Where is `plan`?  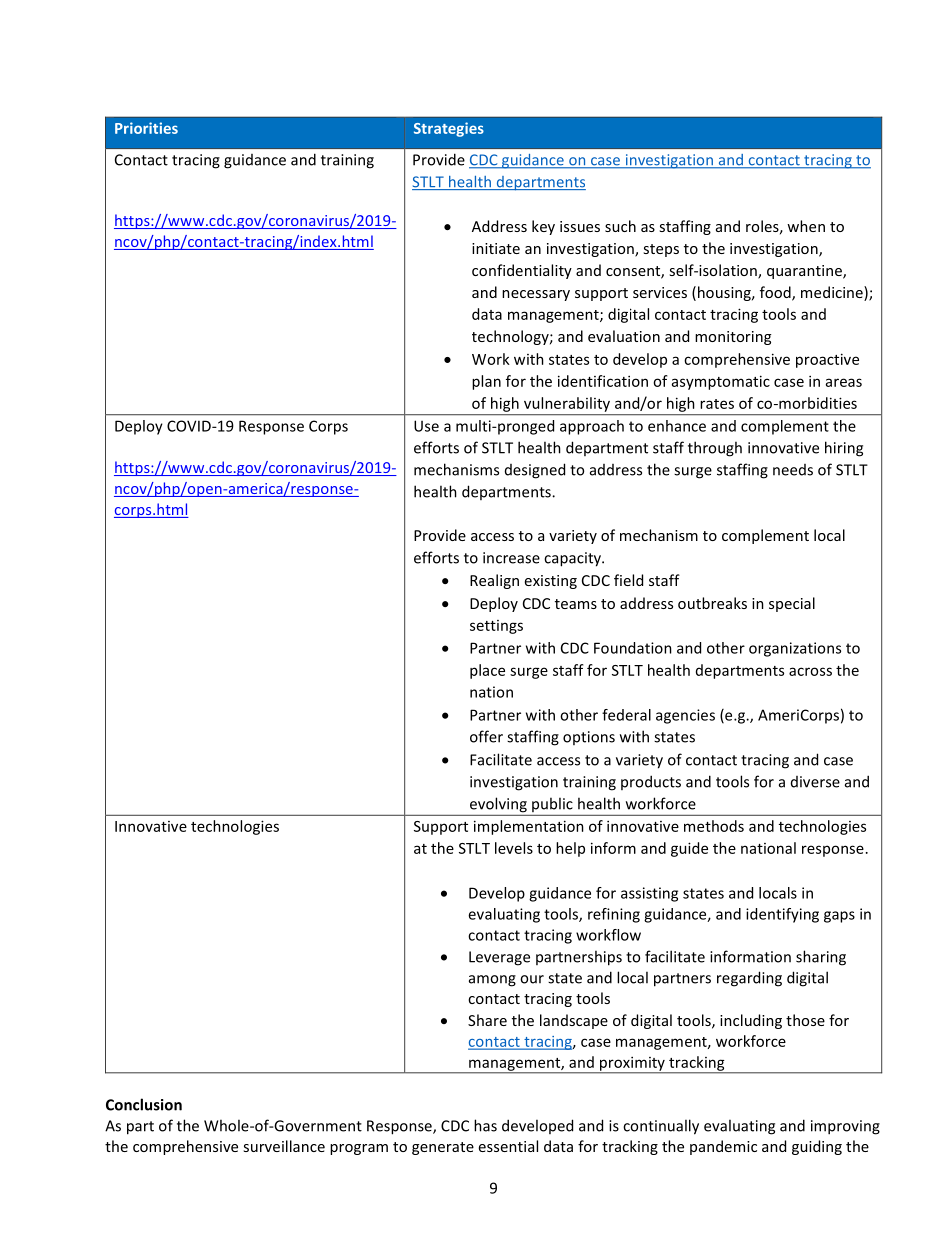 plan is located at coordinates (486, 382).
